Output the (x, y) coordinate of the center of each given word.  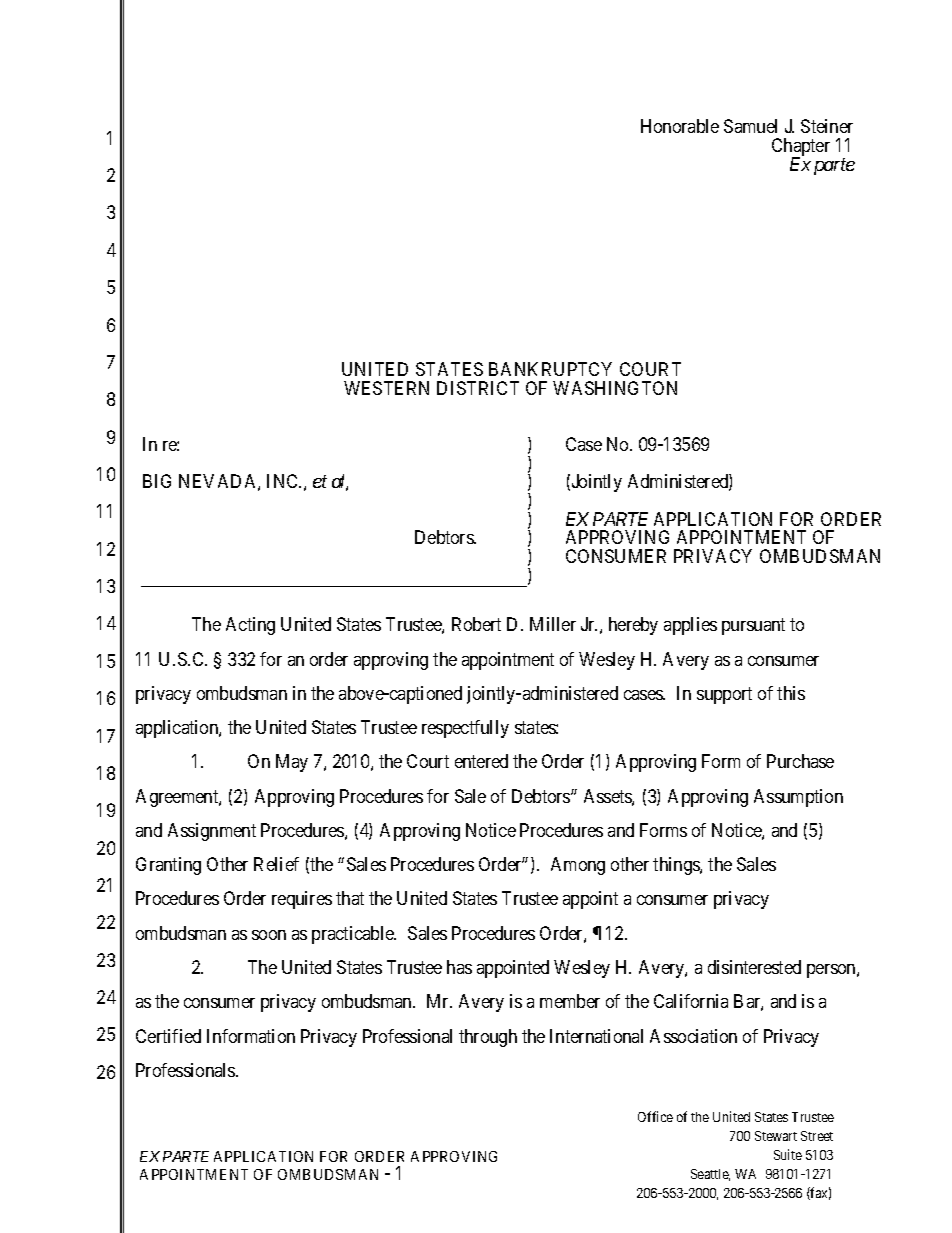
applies (690, 626)
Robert (476, 624)
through (488, 1038)
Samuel (750, 126)
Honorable (680, 126)
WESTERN (386, 388)
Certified (168, 1036)
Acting (250, 626)
